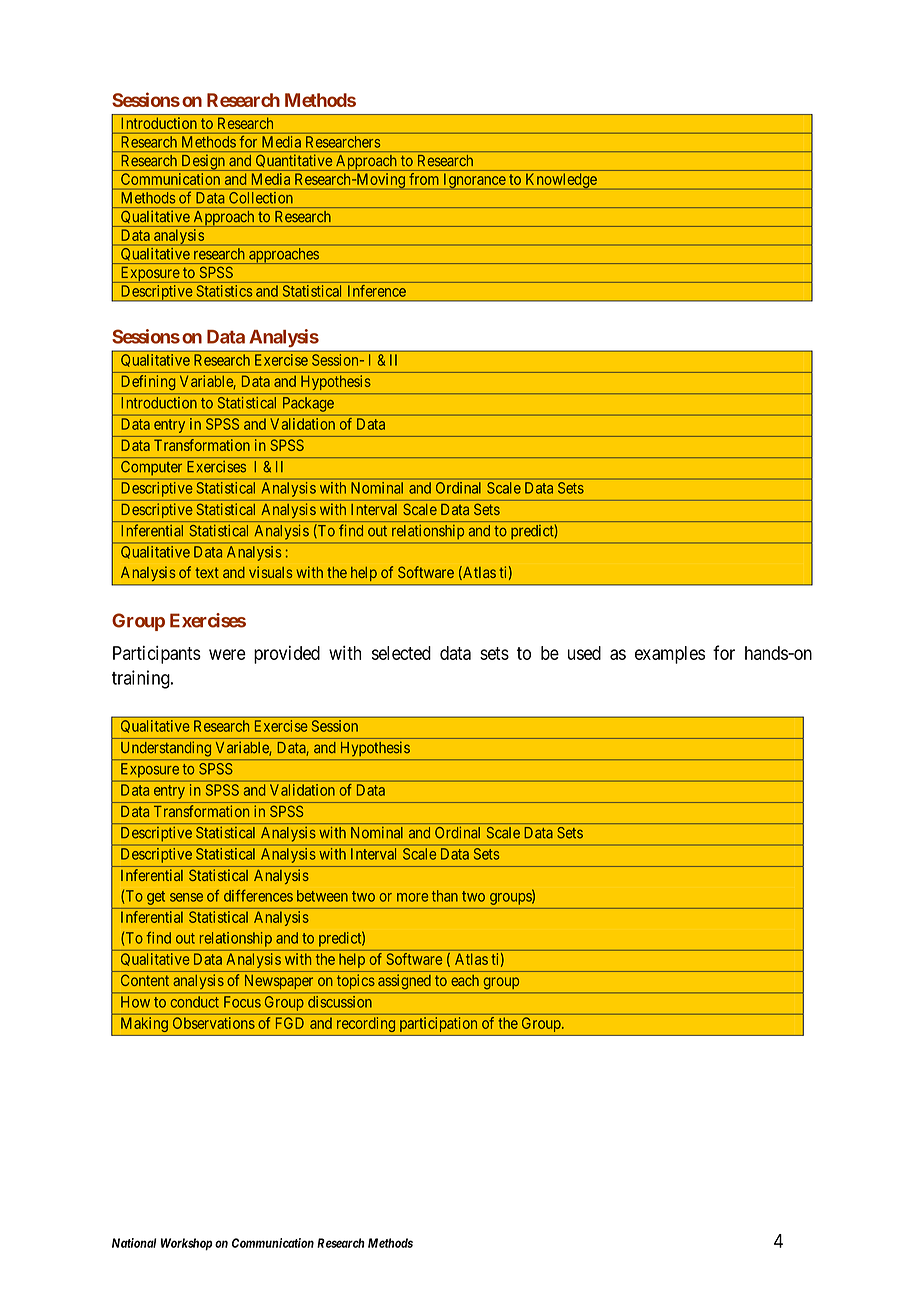  What do you see at coordinates (227, 654) in the image?
I see `were` at bounding box center [227, 654].
